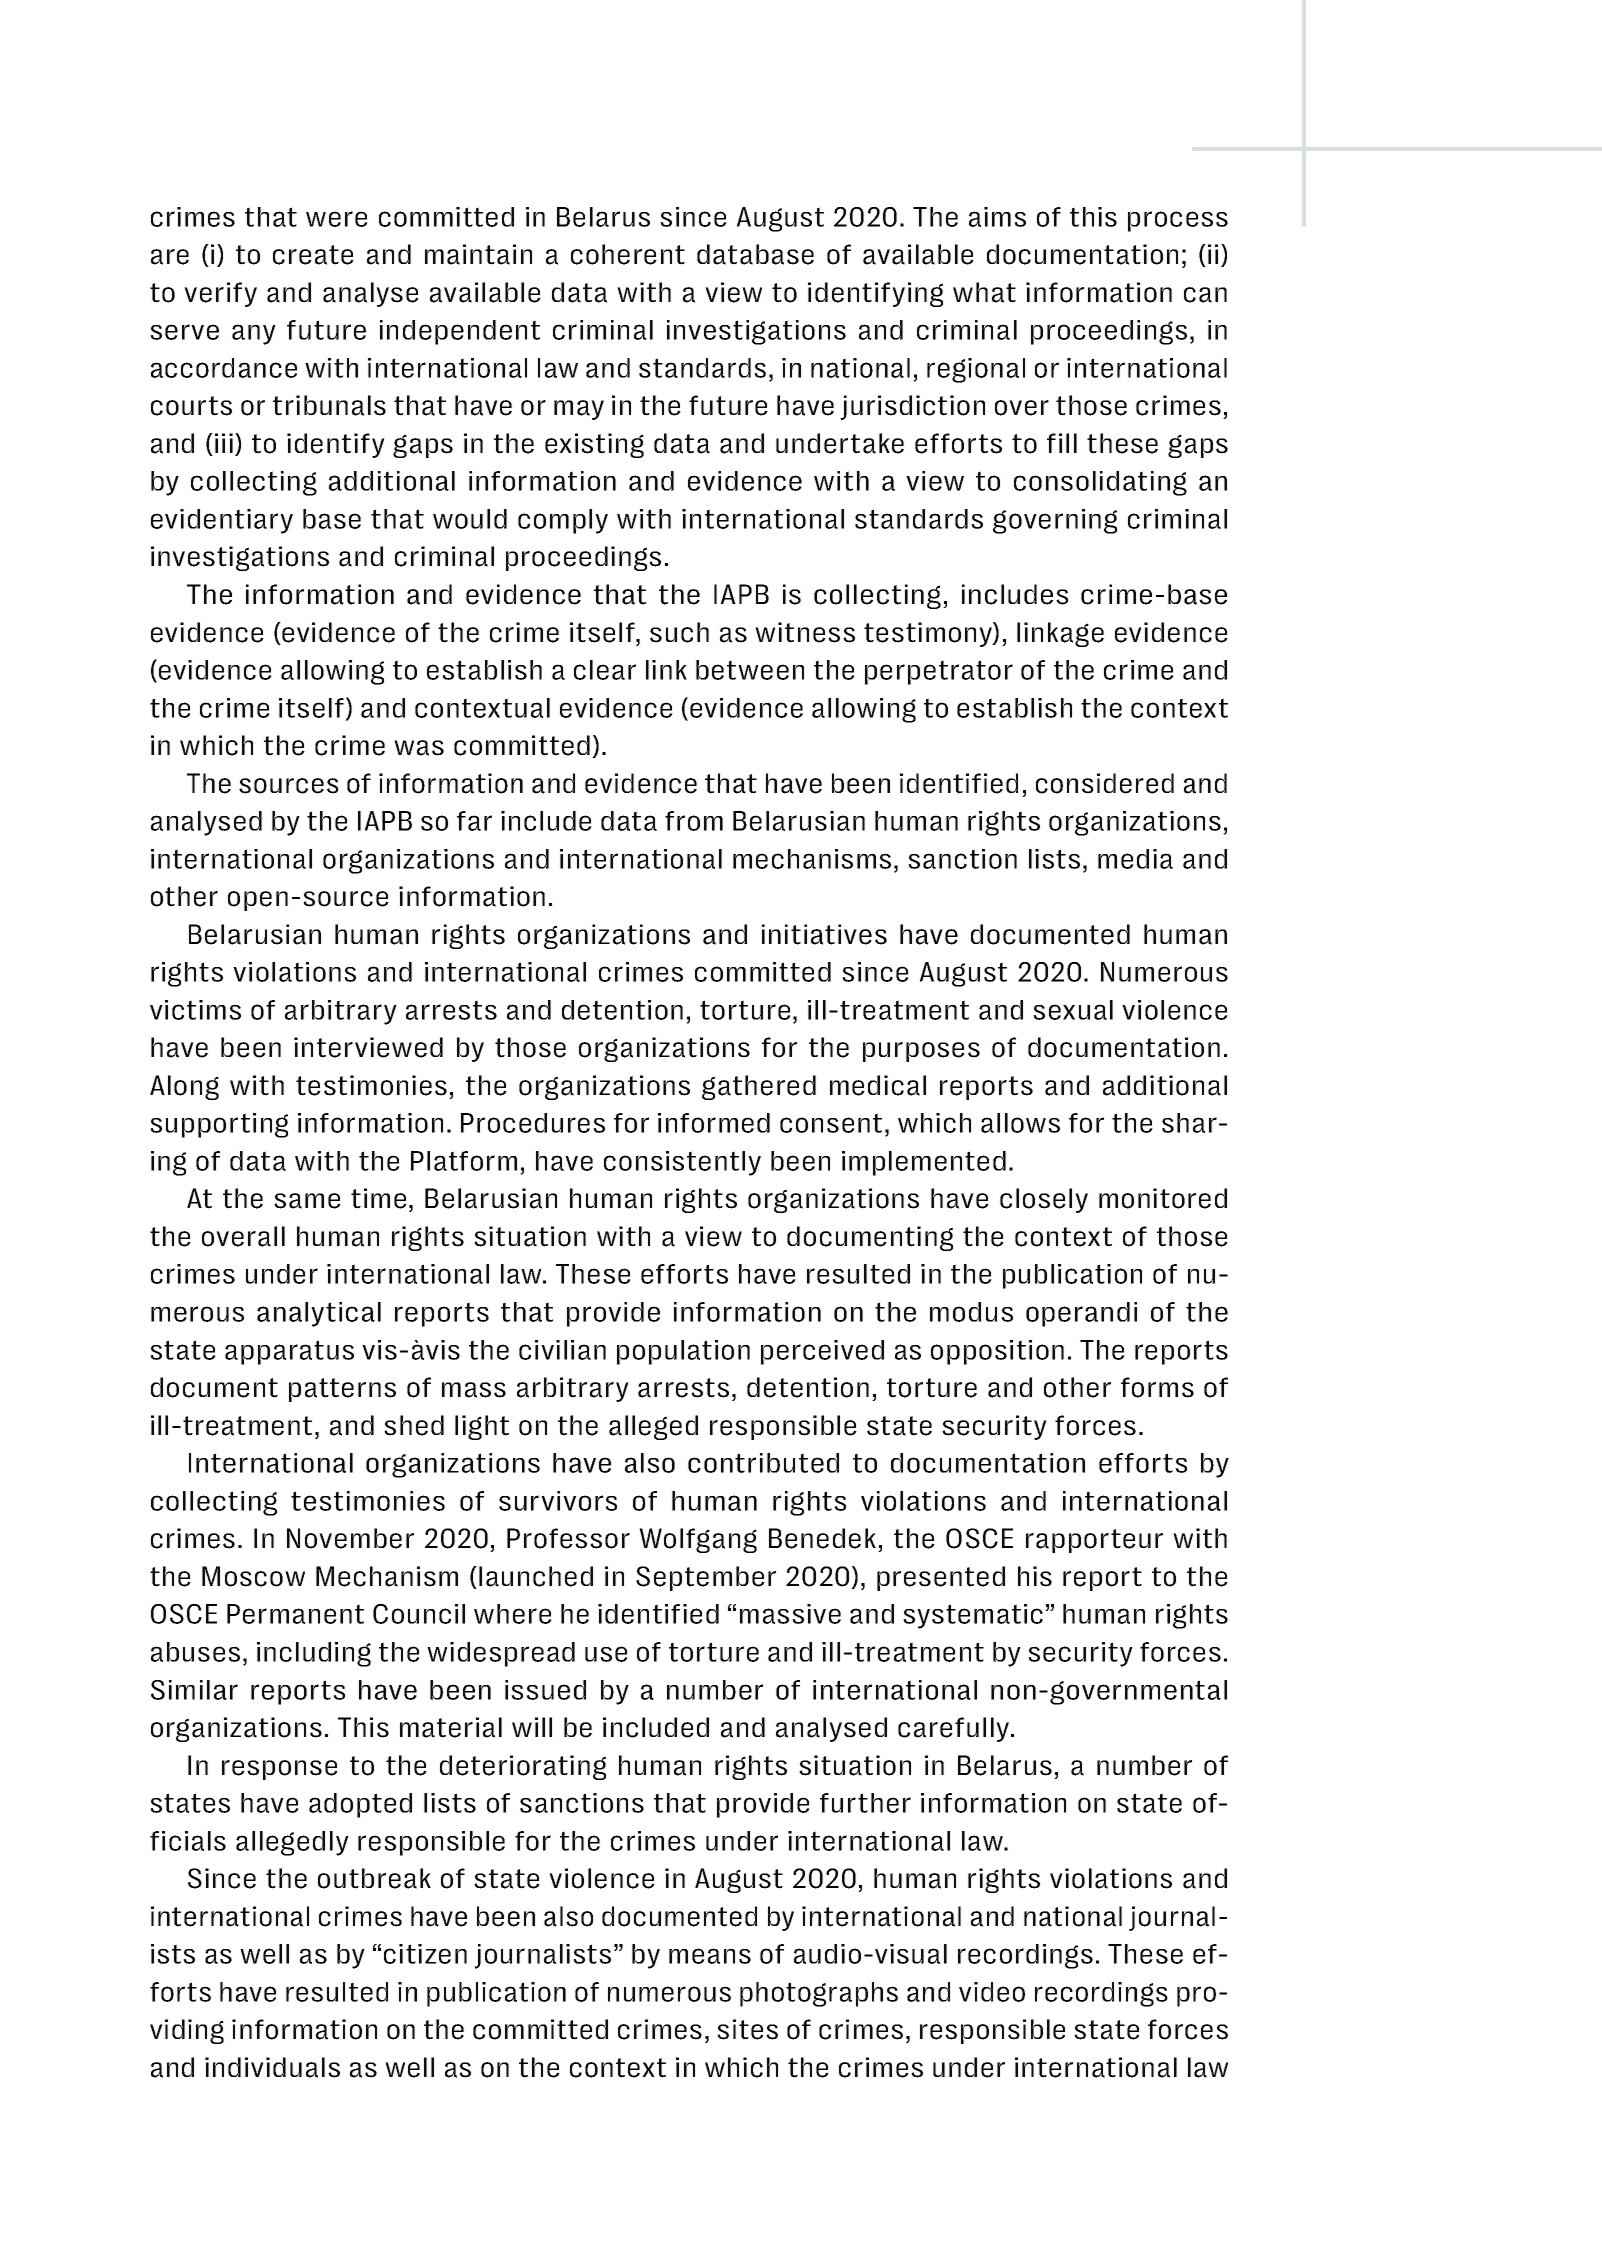 Image resolution: width=1602 pixels, height=2266 pixels. I want to click on same, so click(307, 1201).
